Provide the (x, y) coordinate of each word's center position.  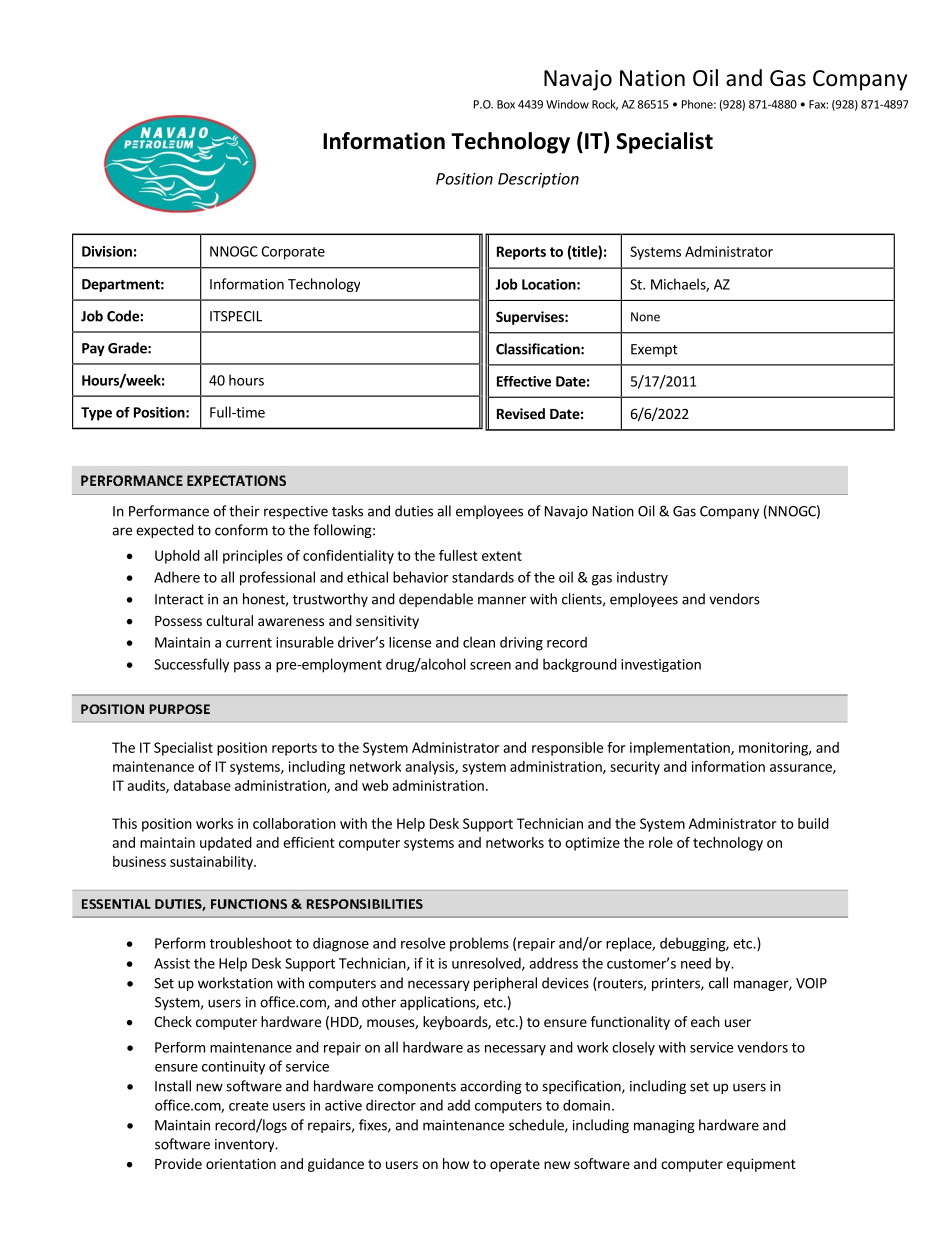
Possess (178, 621)
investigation (661, 665)
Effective (524, 381)
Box (506, 104)
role (661, 842)
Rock (605, 105)
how (456, 1163)
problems (479, 944)
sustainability (212, 863)
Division (107, 251)
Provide (178, 1163)
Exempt (654, 350)
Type (96, 414)
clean (479, 642)
